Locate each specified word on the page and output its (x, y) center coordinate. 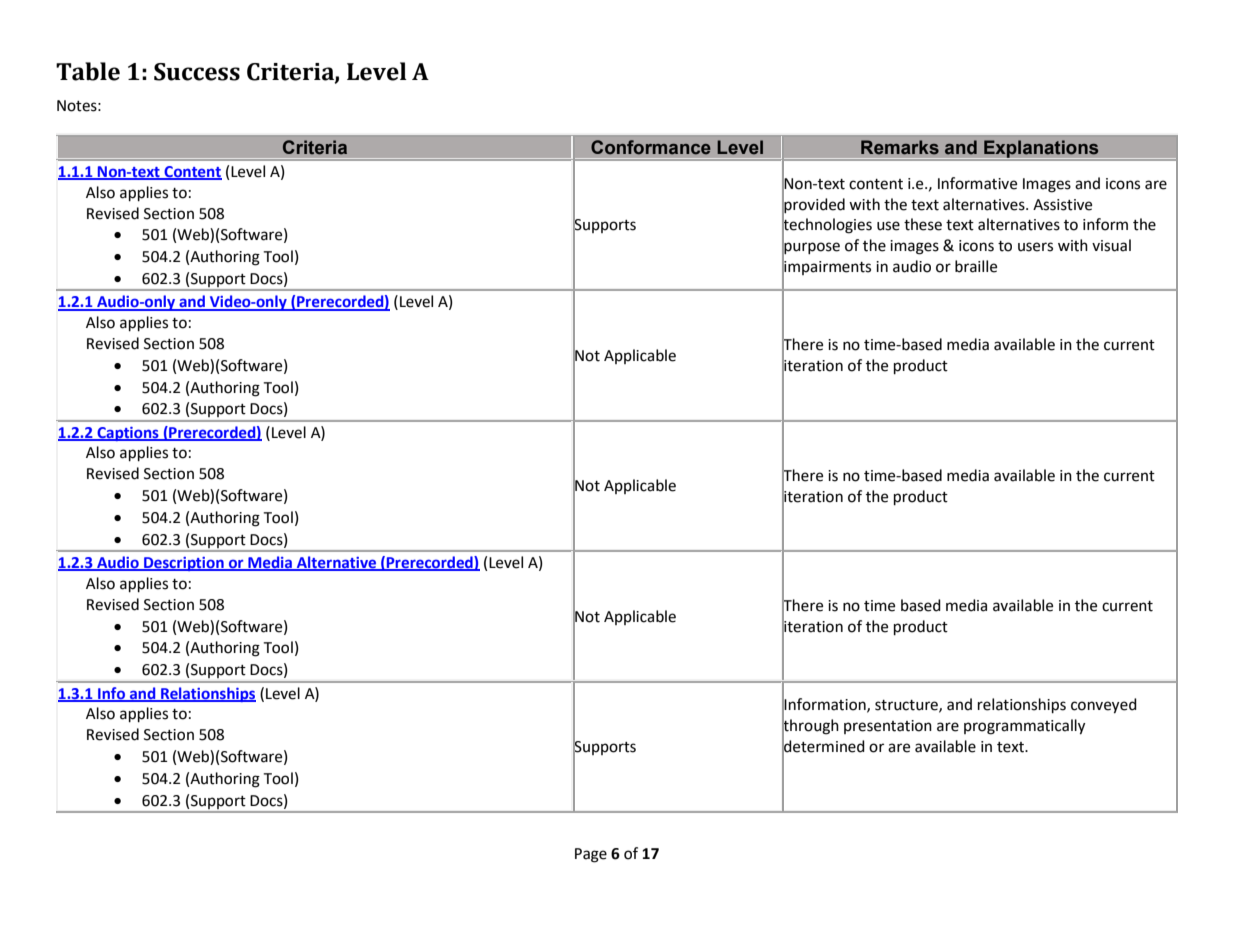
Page (591, 855)
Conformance (651, 147)
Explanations (1041, 149)
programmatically (1024, 727)
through (810, 727)
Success (197, 72)
